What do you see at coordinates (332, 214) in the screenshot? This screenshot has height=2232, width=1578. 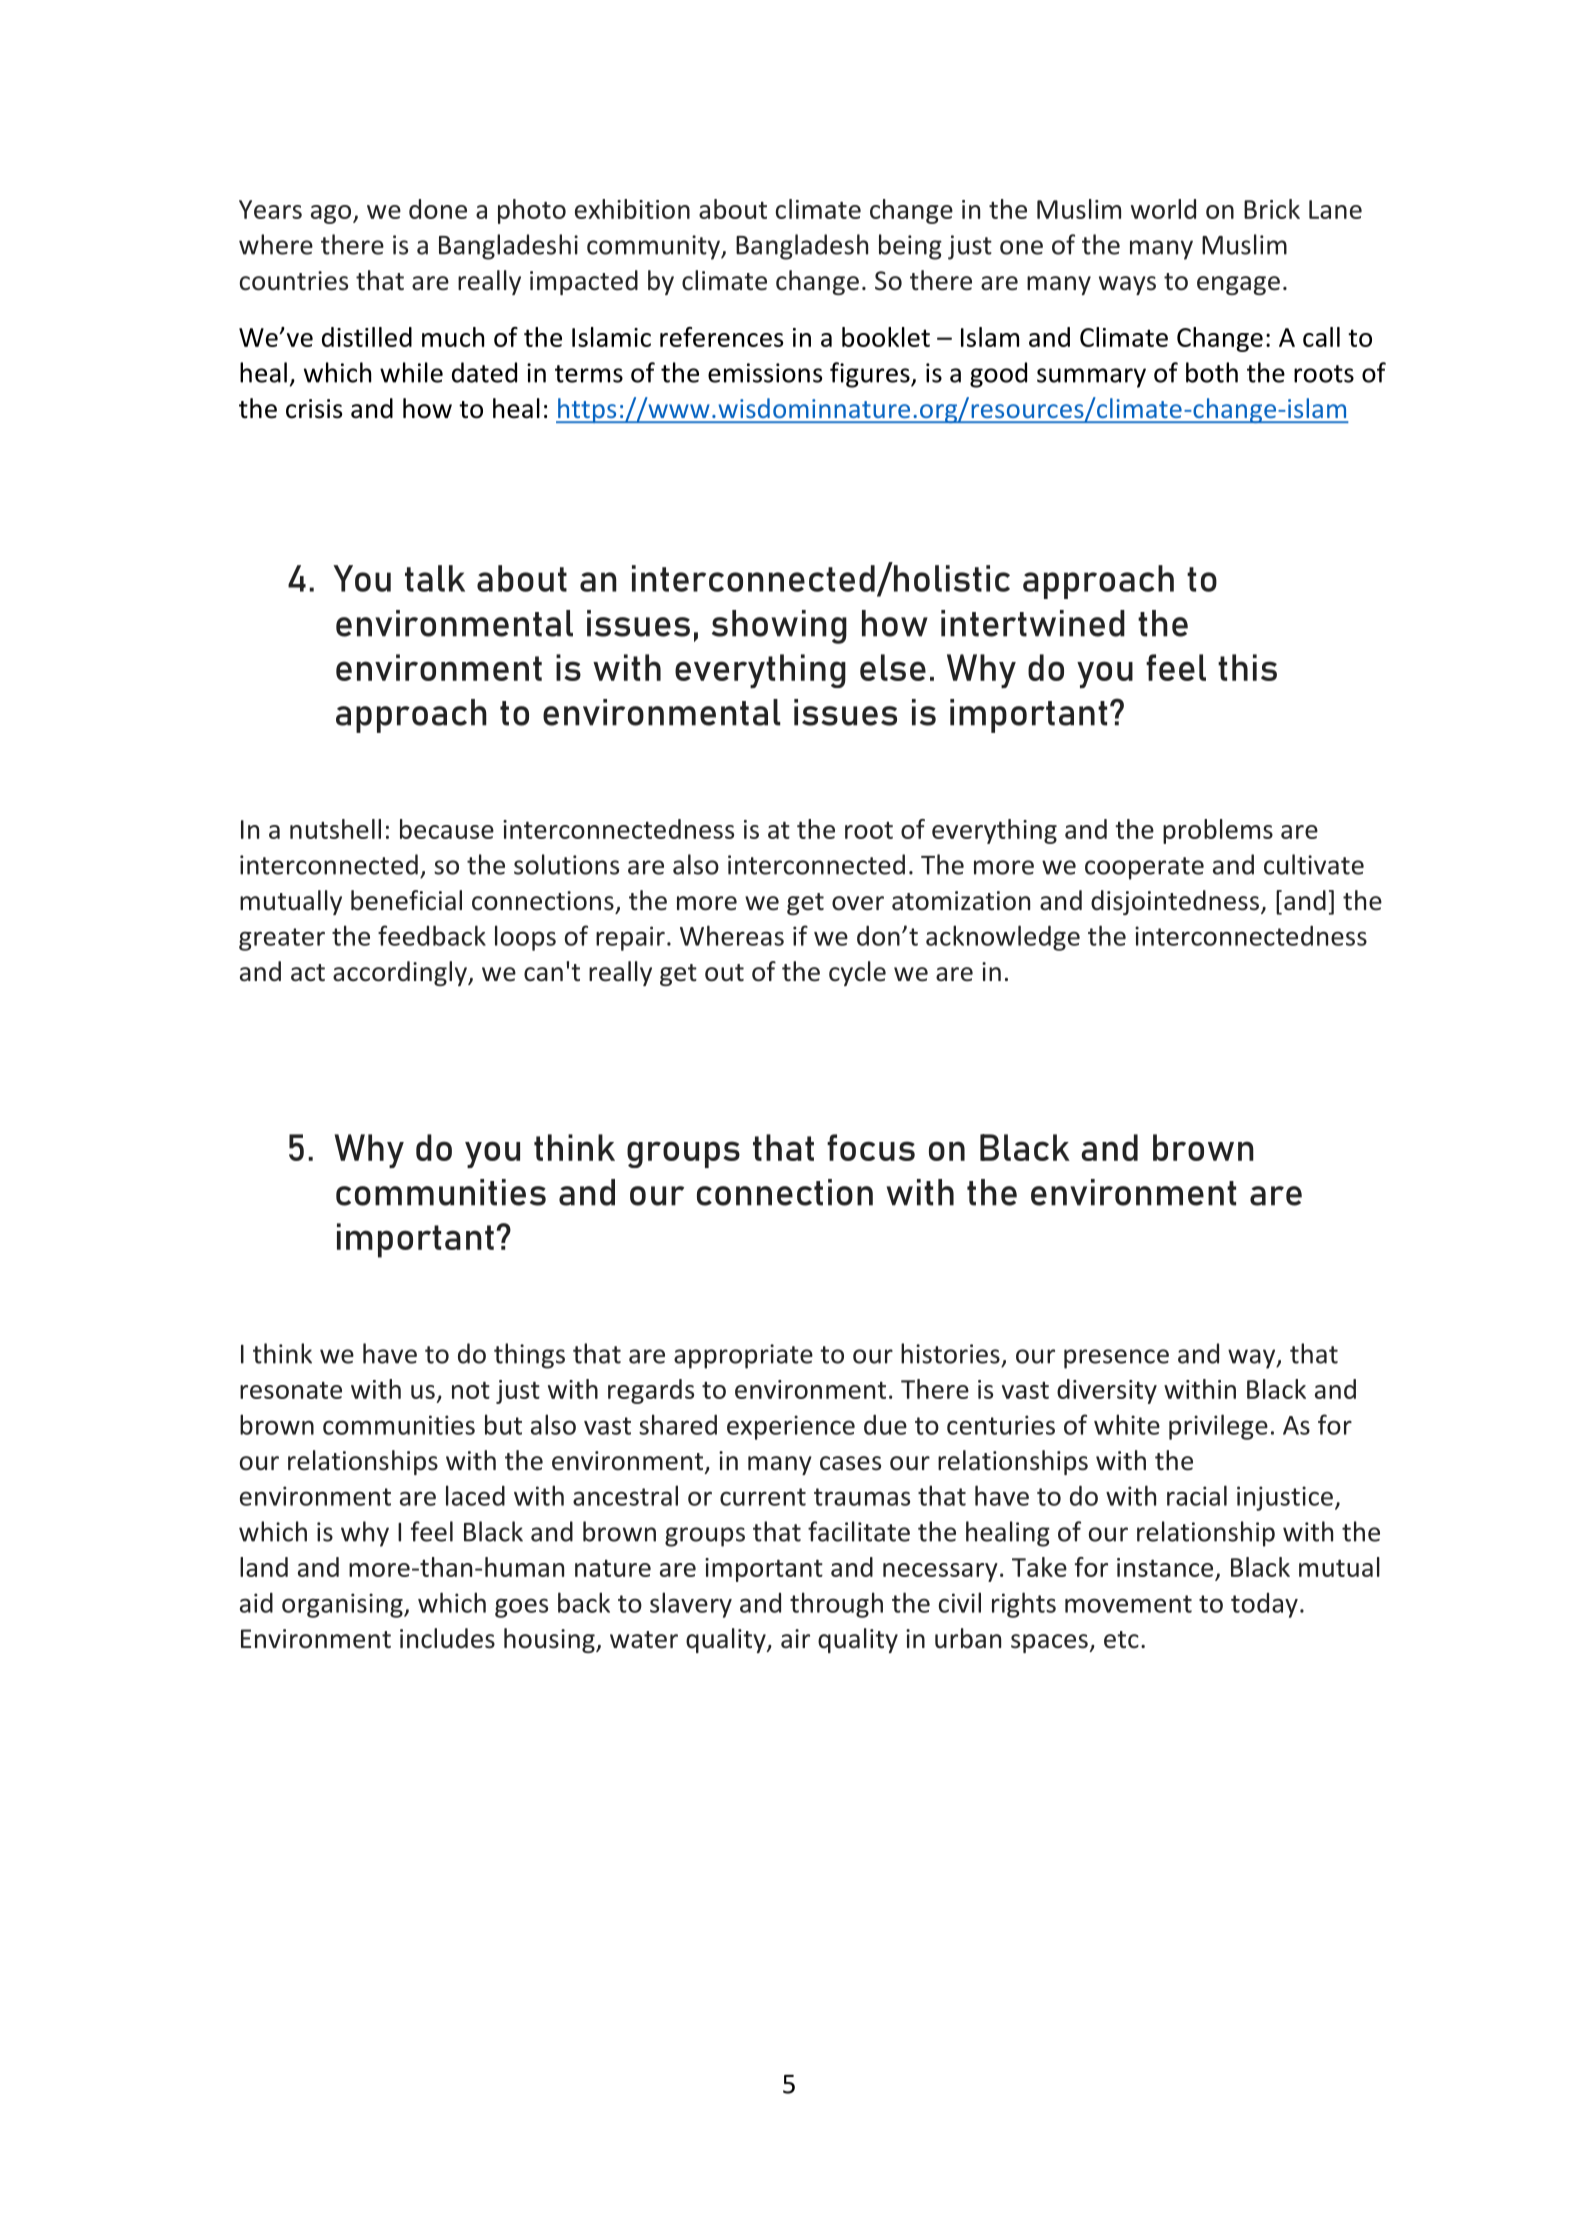 I see `ago` at bounding box center [332, 214].
